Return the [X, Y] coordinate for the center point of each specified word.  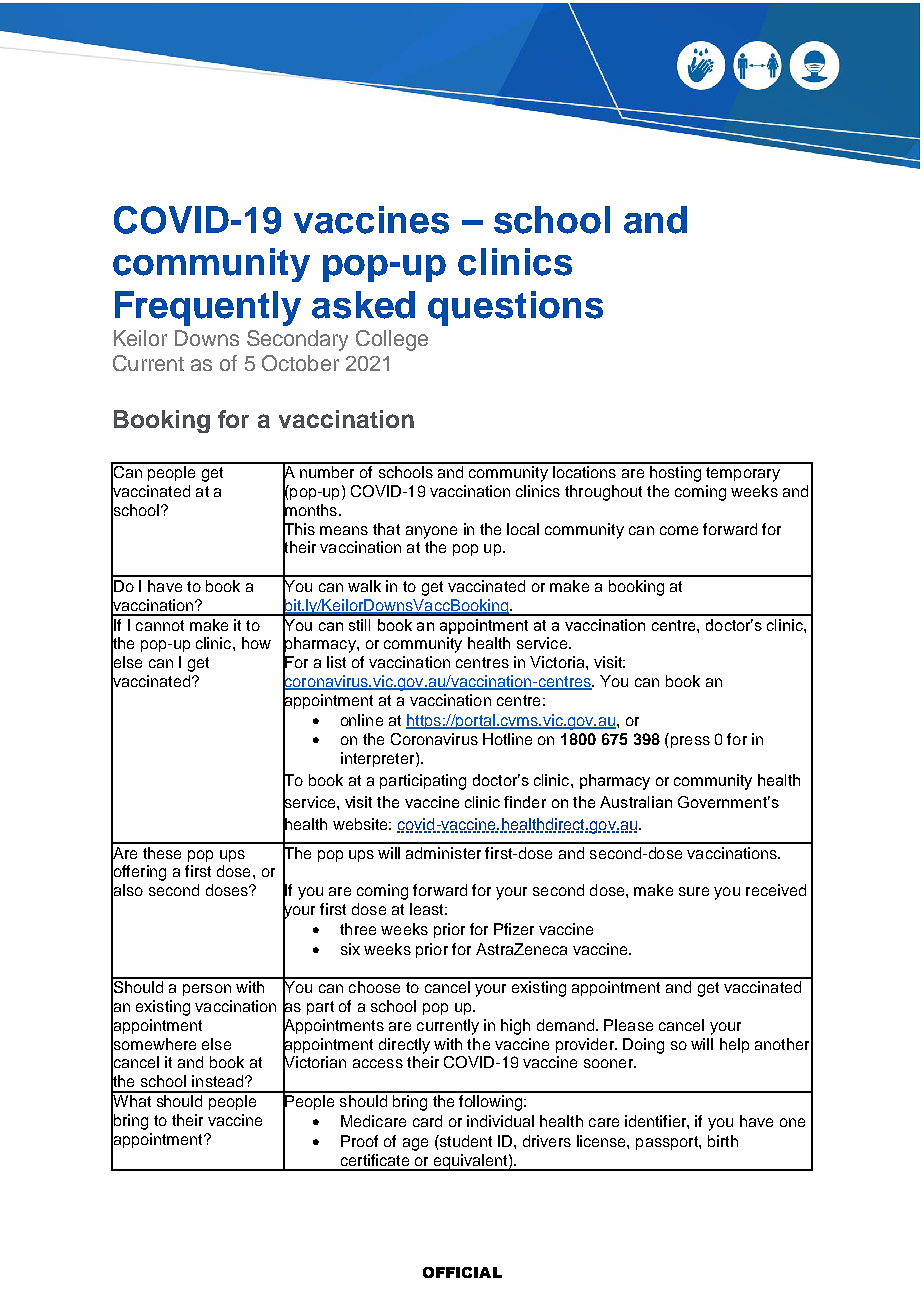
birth [723, 1141]
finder [525, 802]
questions [515, 308]
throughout [603, 493]
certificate [375, 1160]
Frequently [208, 308]
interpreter [379, 759]
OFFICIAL [462, 1272]
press [690, 742]
